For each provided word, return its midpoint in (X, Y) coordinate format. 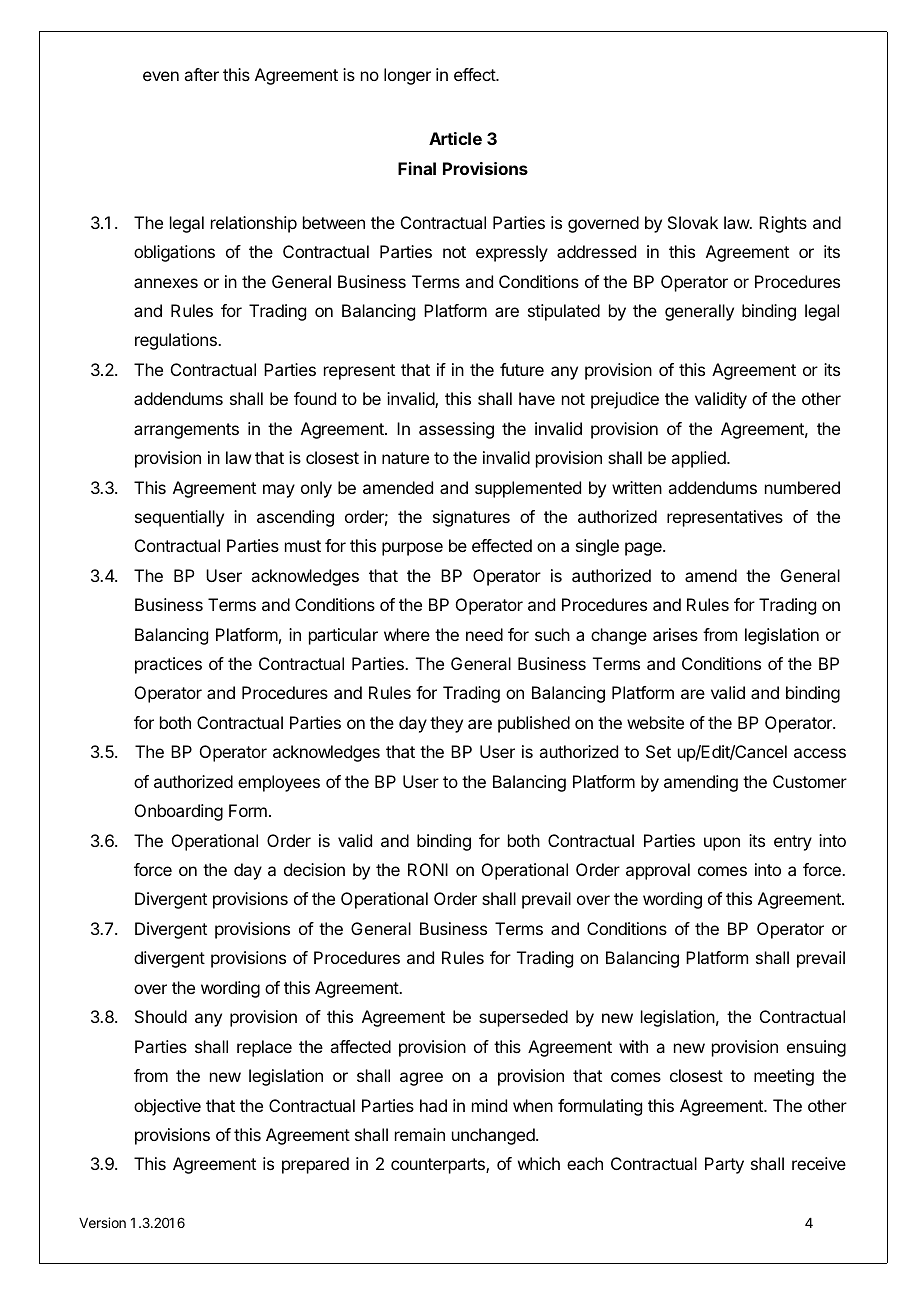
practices (168, 665)
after (201, 74)
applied (699, 459)
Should (161, 1016)
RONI (428, 869)
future (522, 369)
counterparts (439, 1166)
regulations (177, 341)
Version (102, 1222)
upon (722, 844)
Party (724, 1165)
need (484, 634)
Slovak (693, 222)
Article (455, 138)
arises (675, 634)
